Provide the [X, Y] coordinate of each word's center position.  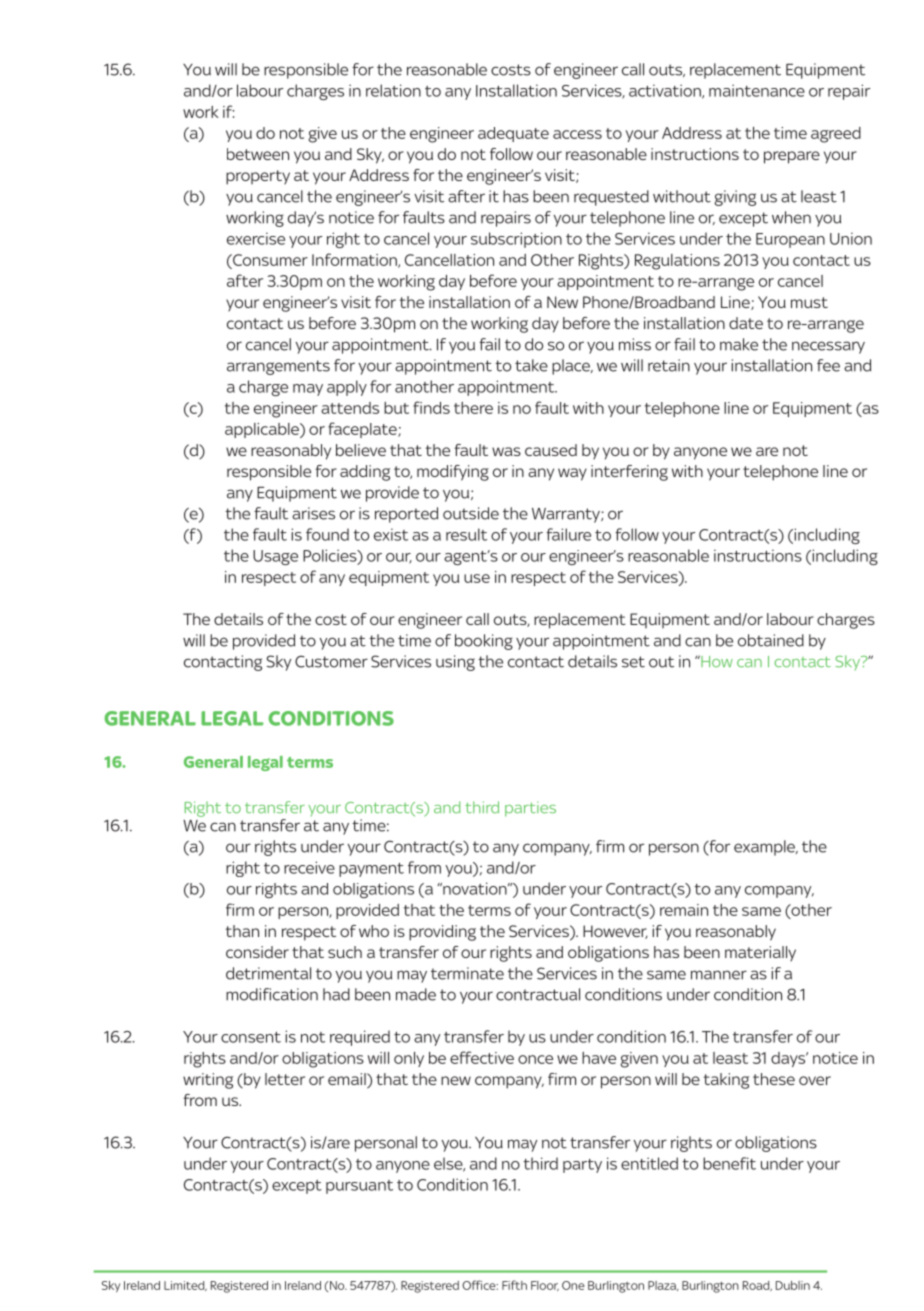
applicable [263, 430]
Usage [275, 557]
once [535, 1059]
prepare [792, 157]
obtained [771, 640]
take [531, 365]
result [466, 534]
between [258, 154]
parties [530, 809]
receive [309, 867]
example [765, 848]
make [739, 344]
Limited [185, 1286]
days [789, 1059]
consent [251, 1037]
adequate [513, 134]
